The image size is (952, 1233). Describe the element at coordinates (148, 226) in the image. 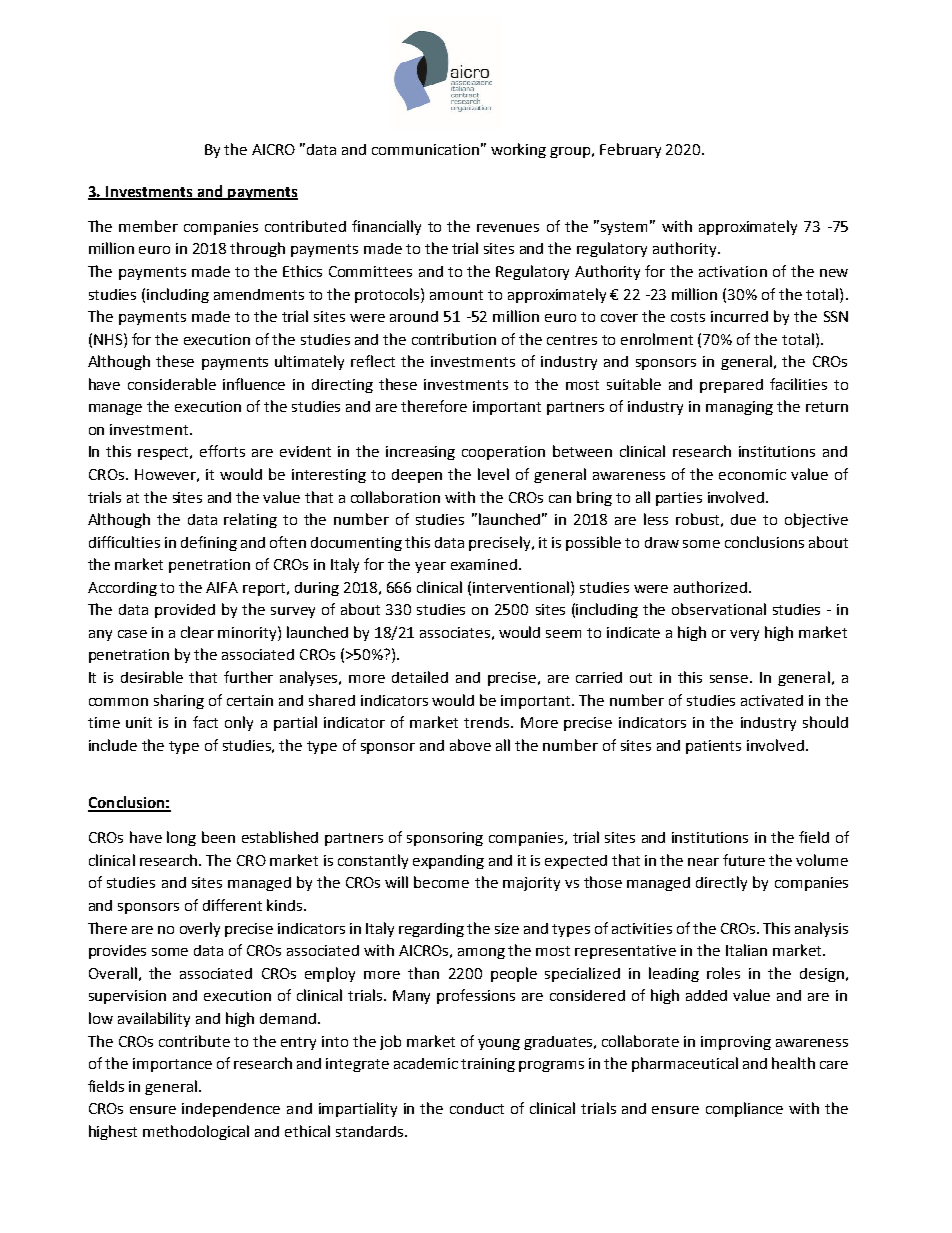

I see `member` at that location.
